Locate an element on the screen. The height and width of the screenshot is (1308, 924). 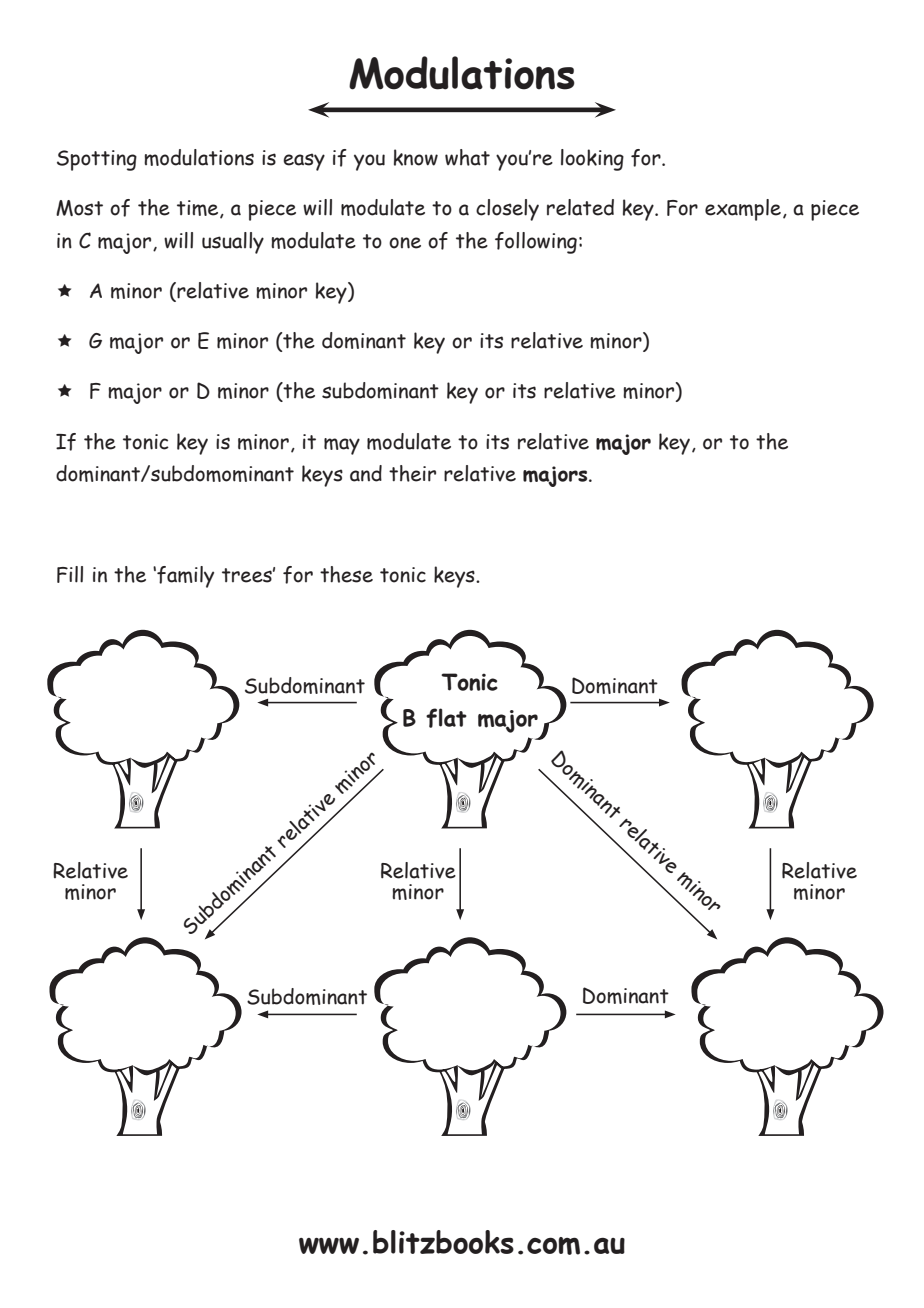
Spotting is located at coordinates (97, 160).
